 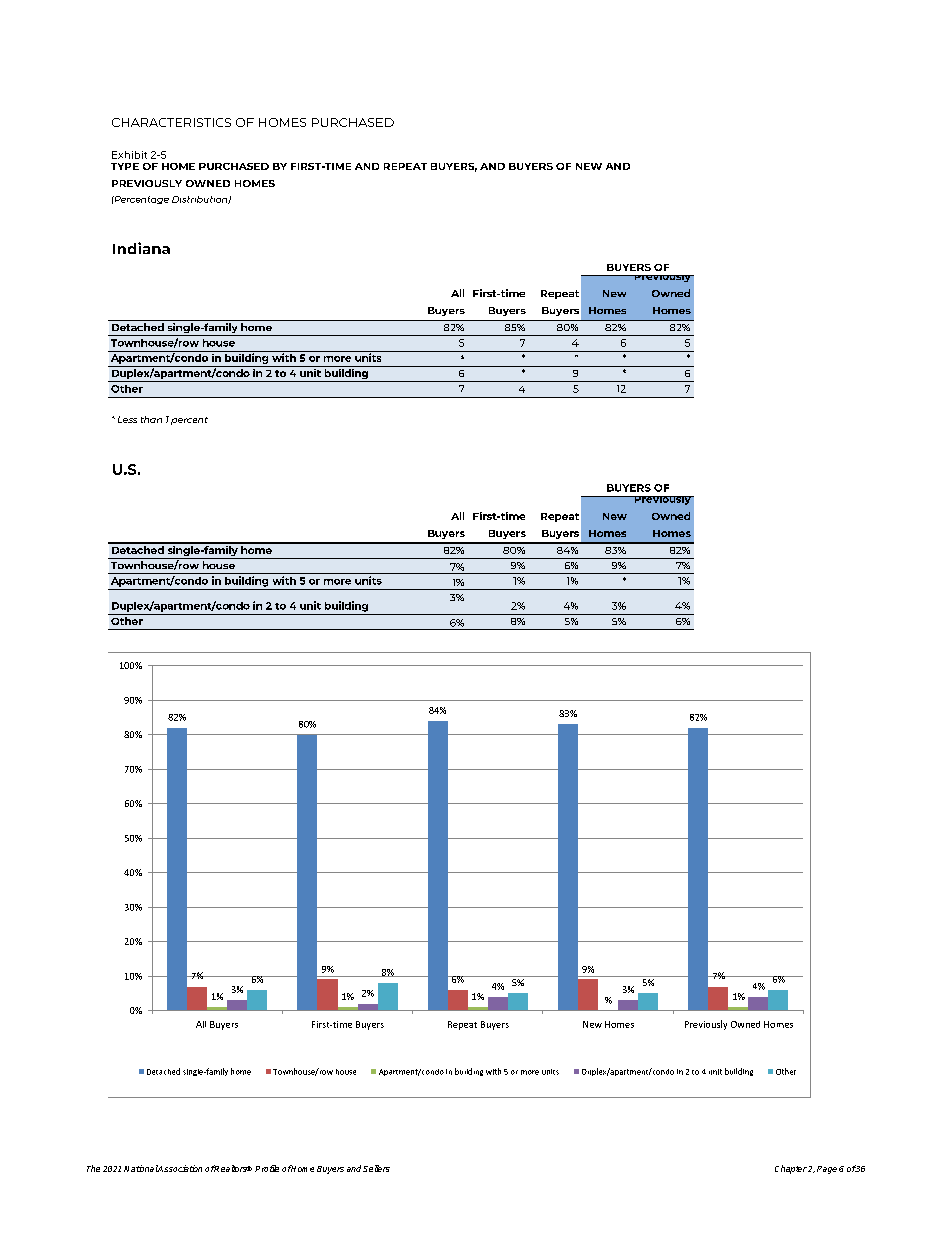 What do you see at coordinates (376, 1168) in the page?
I see `Sellers` at bounding box center [376, 1168].
